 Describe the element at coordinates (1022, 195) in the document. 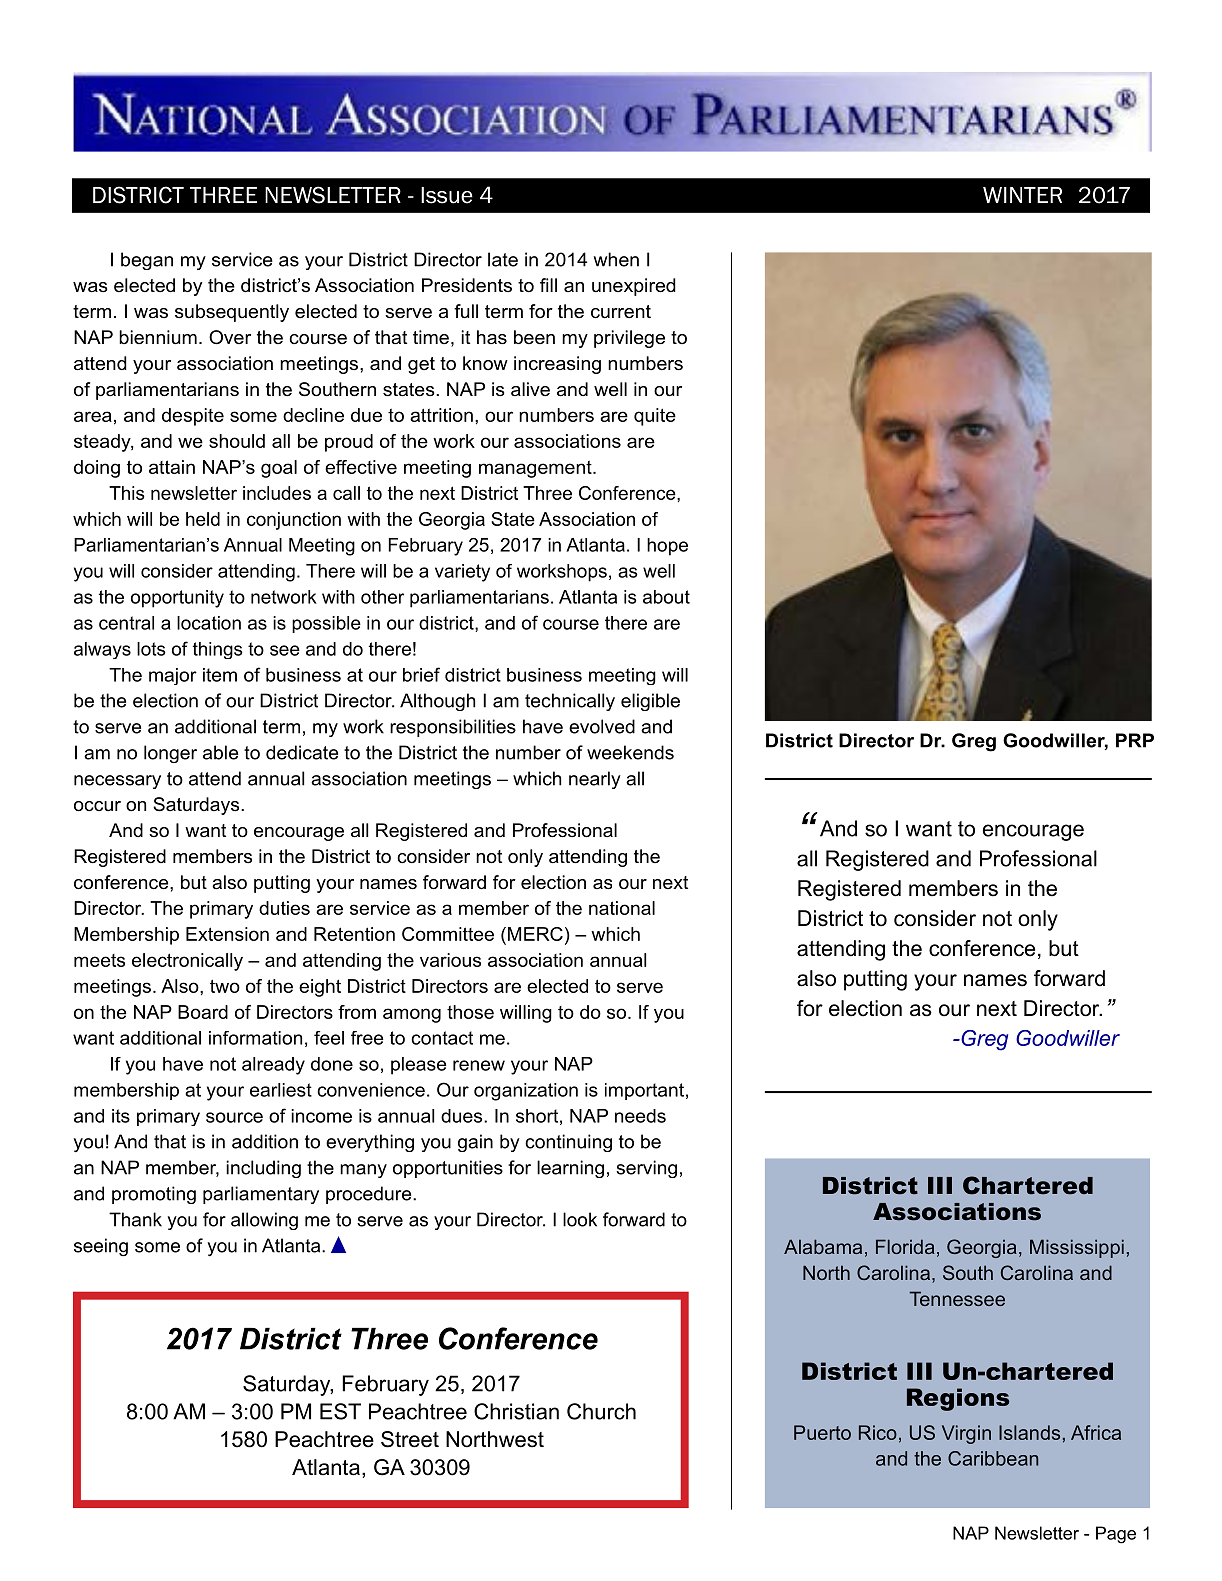

I see `WINTER` at that location.
